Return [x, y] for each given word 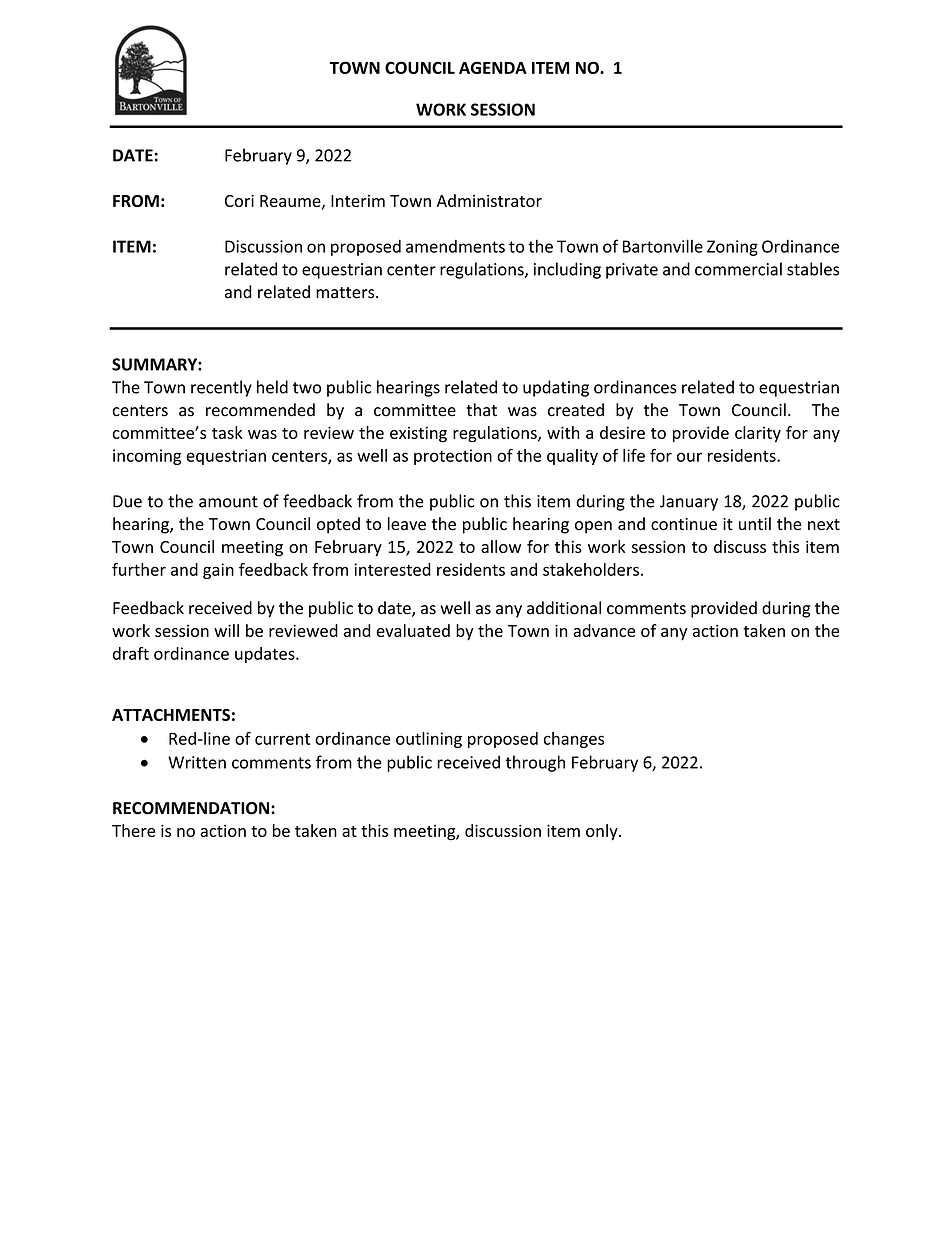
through [535, 763]
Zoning [732, 248]
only [603, 832]
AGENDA [493, 67]
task [227, 432]
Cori [239, 201]
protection [453, 457]
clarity [758, 434]
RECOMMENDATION [191, 808]
